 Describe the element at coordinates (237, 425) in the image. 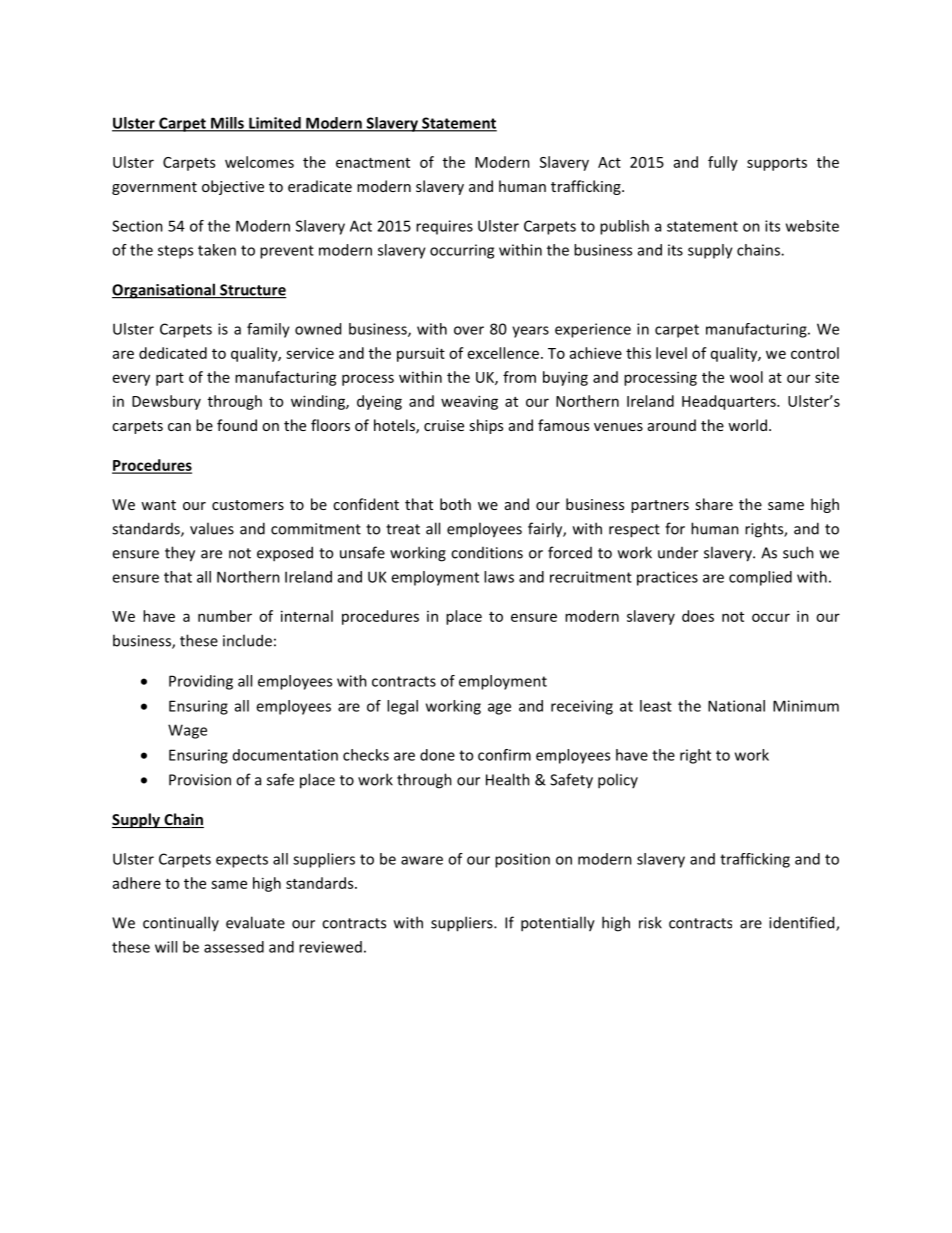

I see `found` at that location.
